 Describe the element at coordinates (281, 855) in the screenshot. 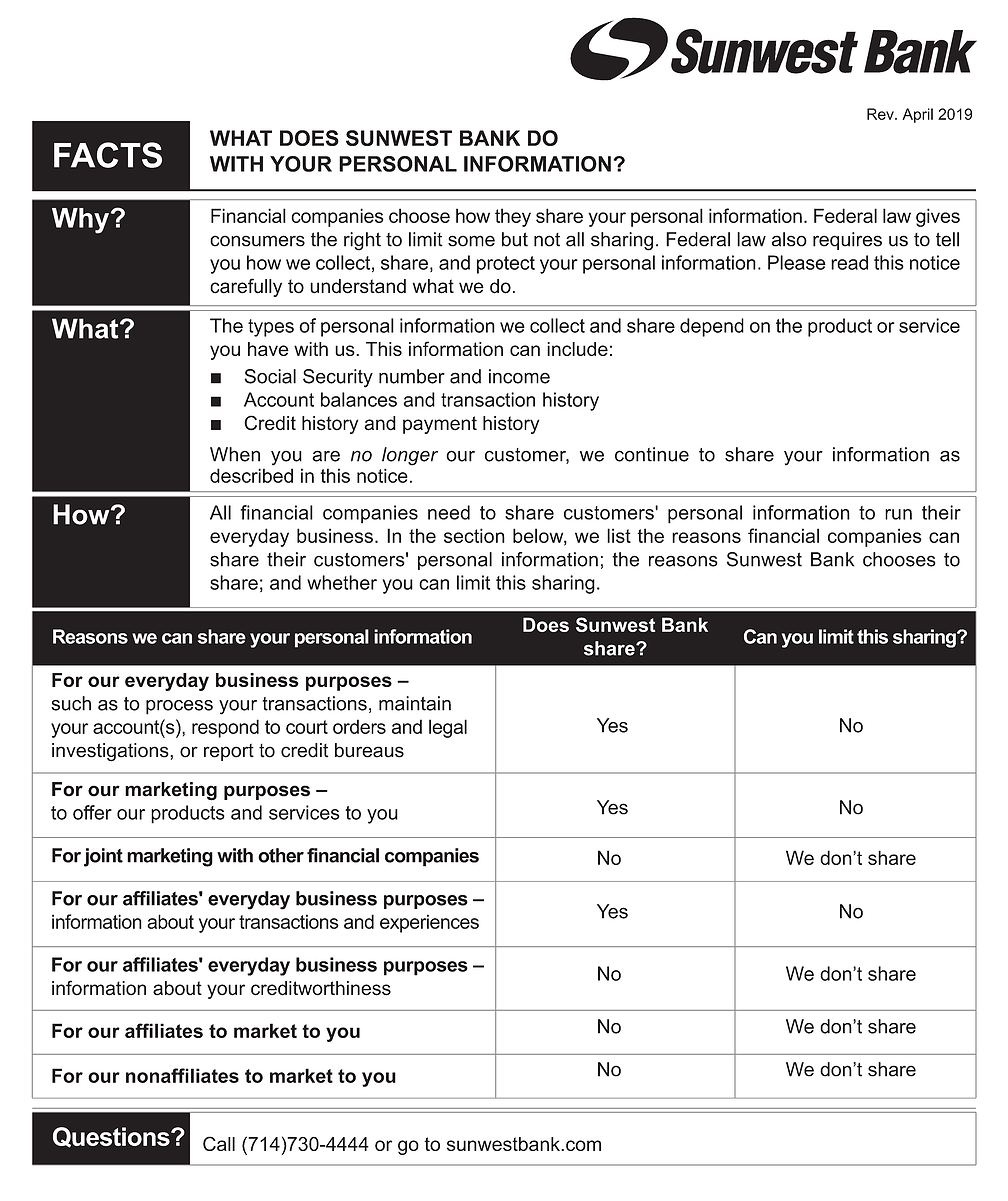

I see `other` at that location.
